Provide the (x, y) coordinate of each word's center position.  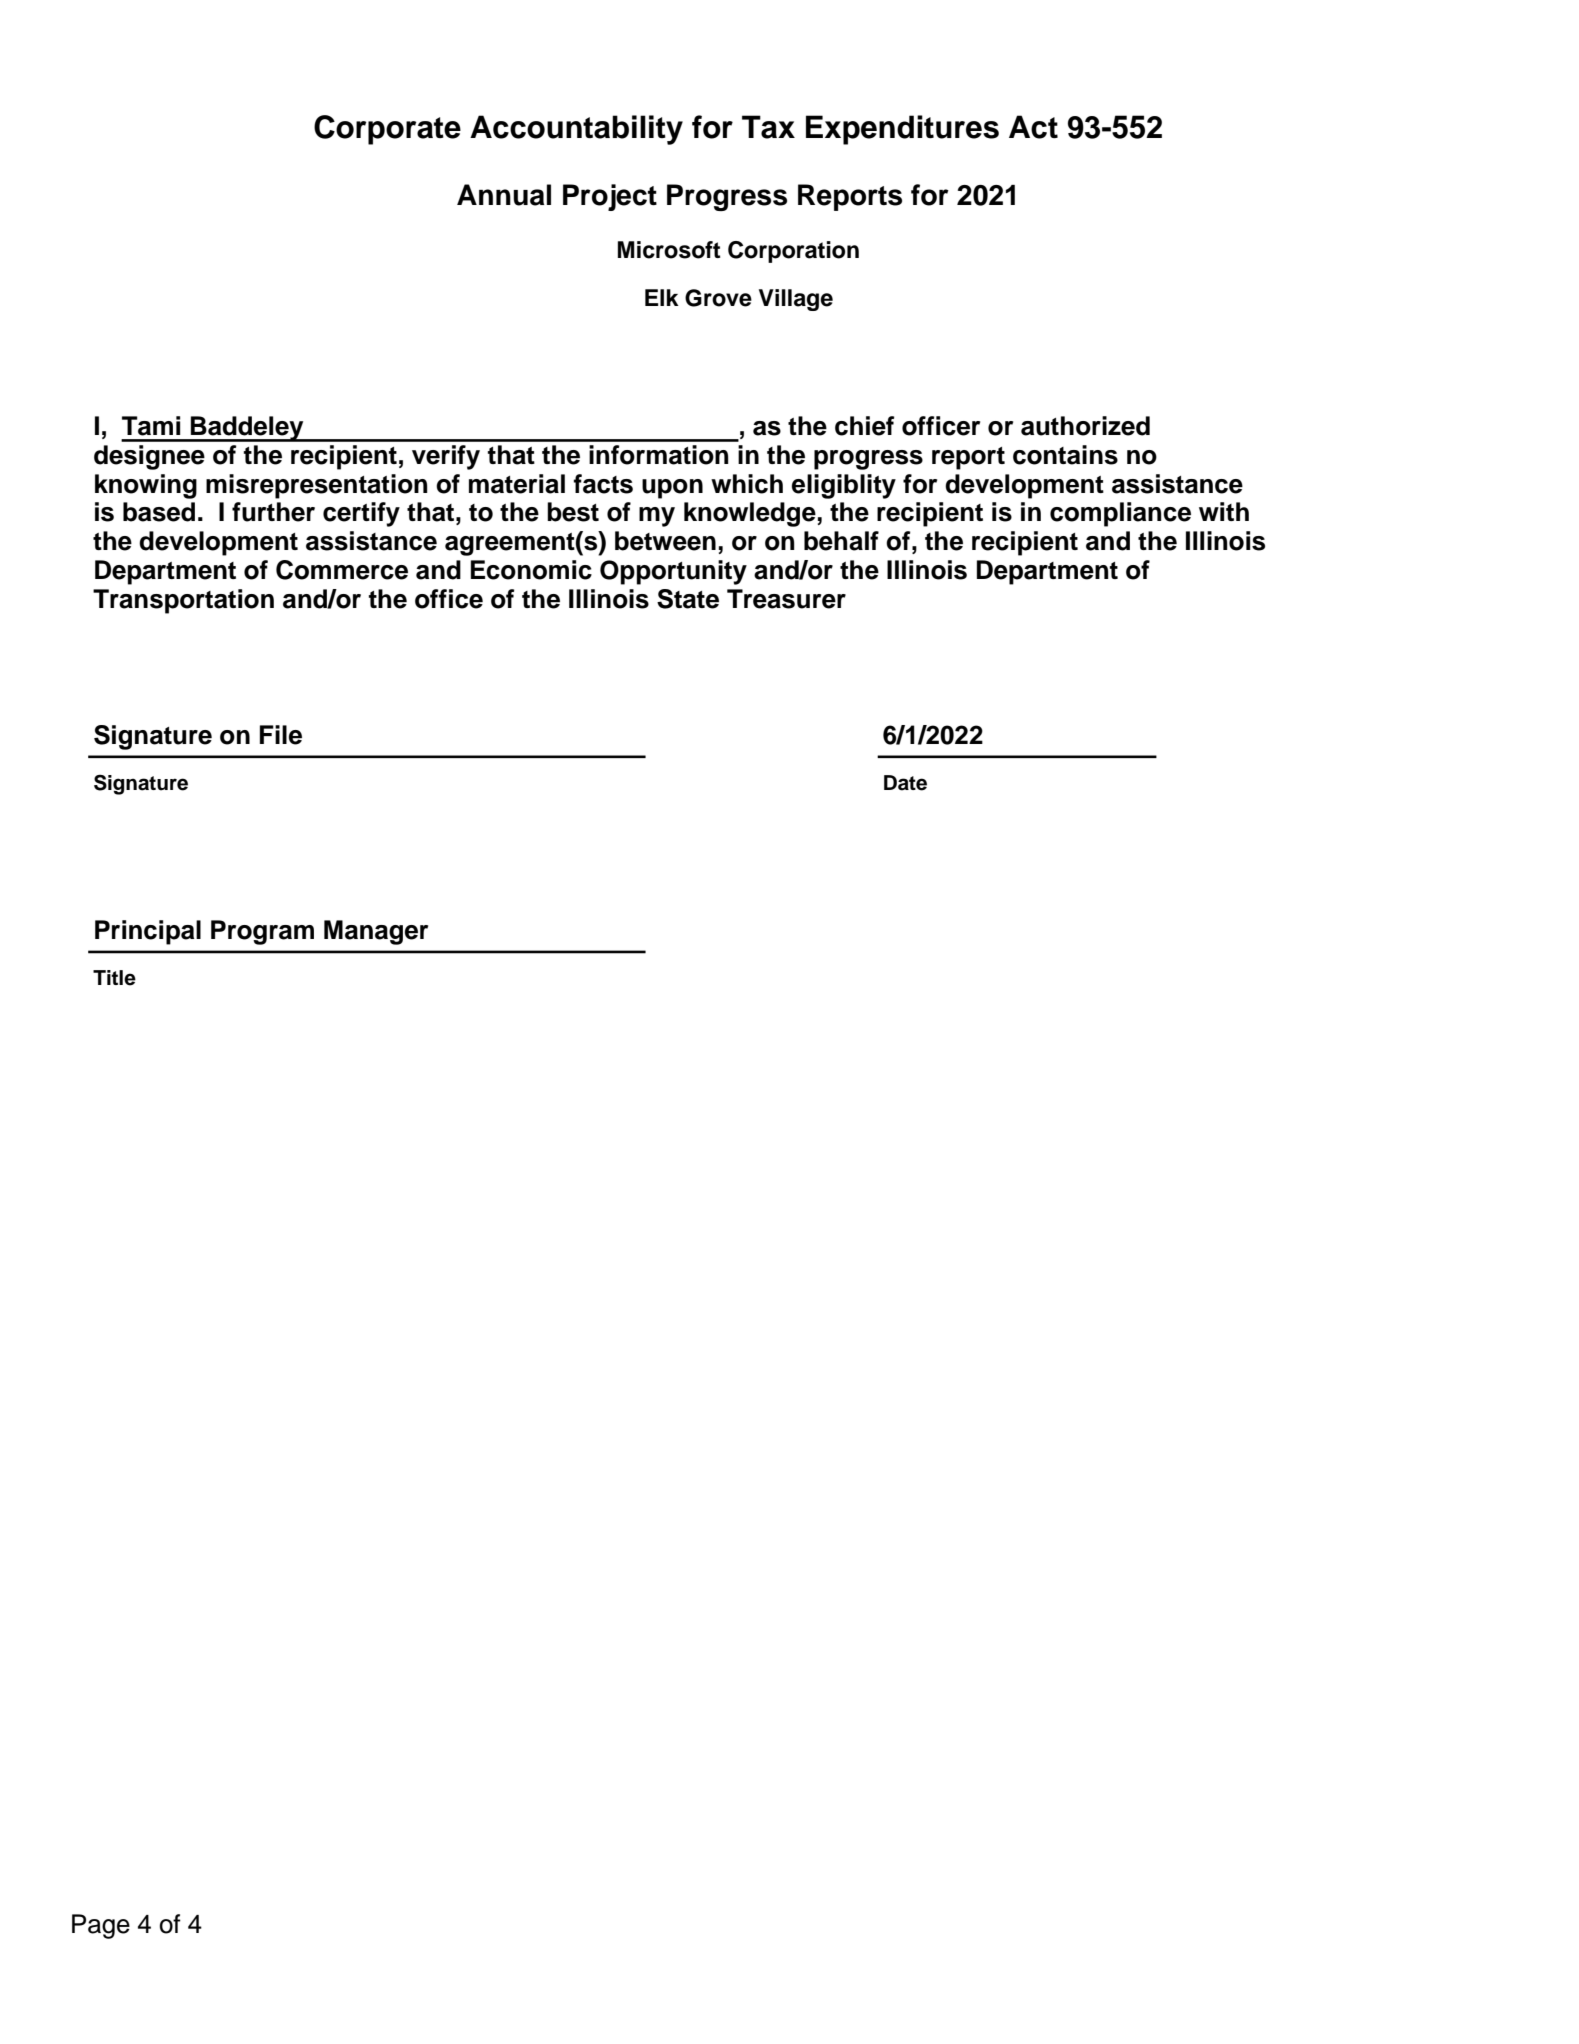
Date (905, 783)
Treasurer (786, 599)
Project (610, 197)
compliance (1120, 514)
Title (114, 978)
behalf (841, 541)
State (688, 599)
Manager (376, 932)
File (281, 735)
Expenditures (902, 130)
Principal (148, 932)
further (273, 512)
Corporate (387, 130)
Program (262, 932)
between (665, 541)
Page (101, 1926)
